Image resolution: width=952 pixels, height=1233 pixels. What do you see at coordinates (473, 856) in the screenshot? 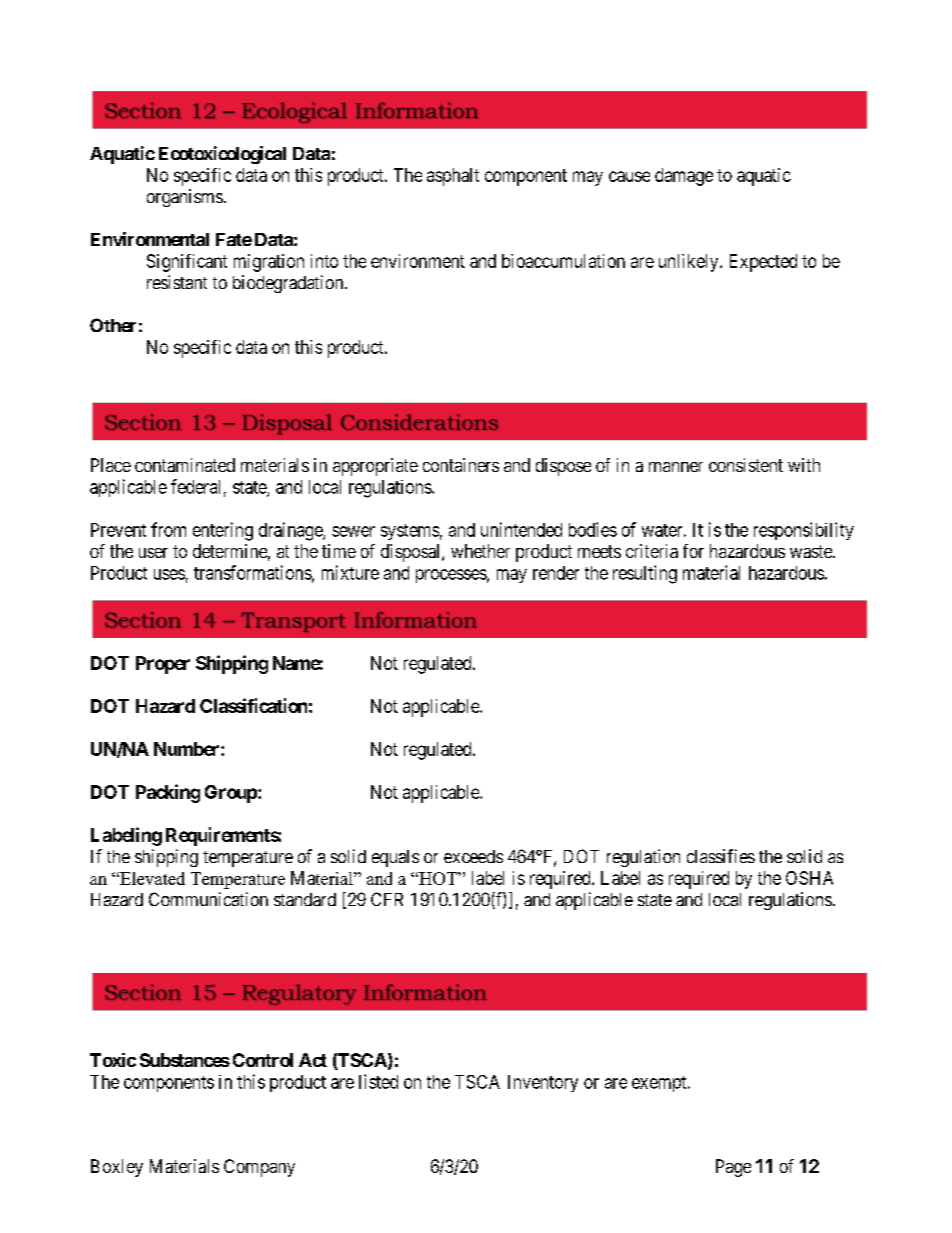
I see `exceeds` at bounding box center [473, 856].
